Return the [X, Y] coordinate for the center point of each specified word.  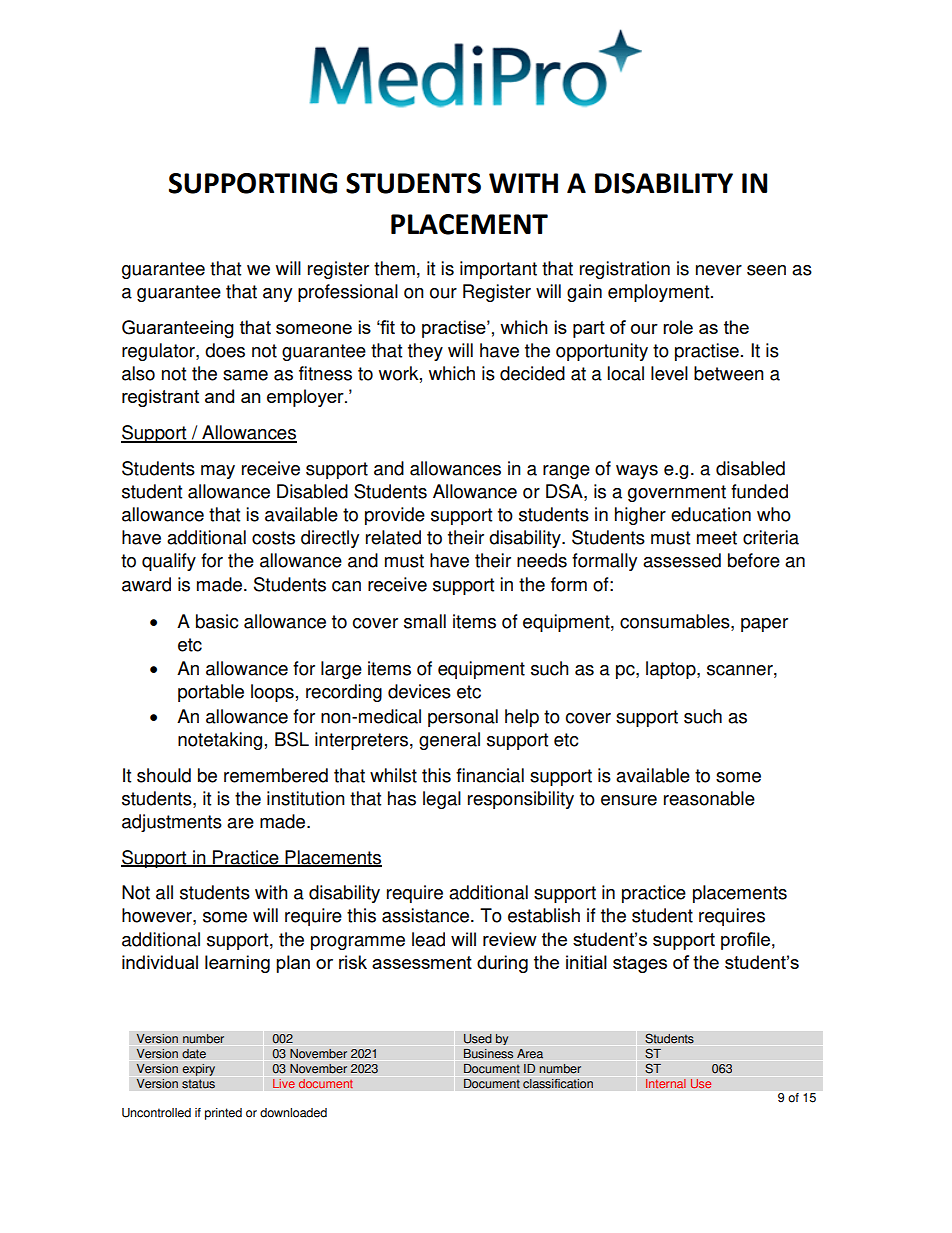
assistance [427, 915]
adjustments [172, 823]
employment [660, 293]
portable [211, 693]
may [218, 472]
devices [419, 691]
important [498, 270]
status [198, 1084]
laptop [672, 670]
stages [640, 964]
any [277, 295]
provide [395, 516]
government [677, 493]
